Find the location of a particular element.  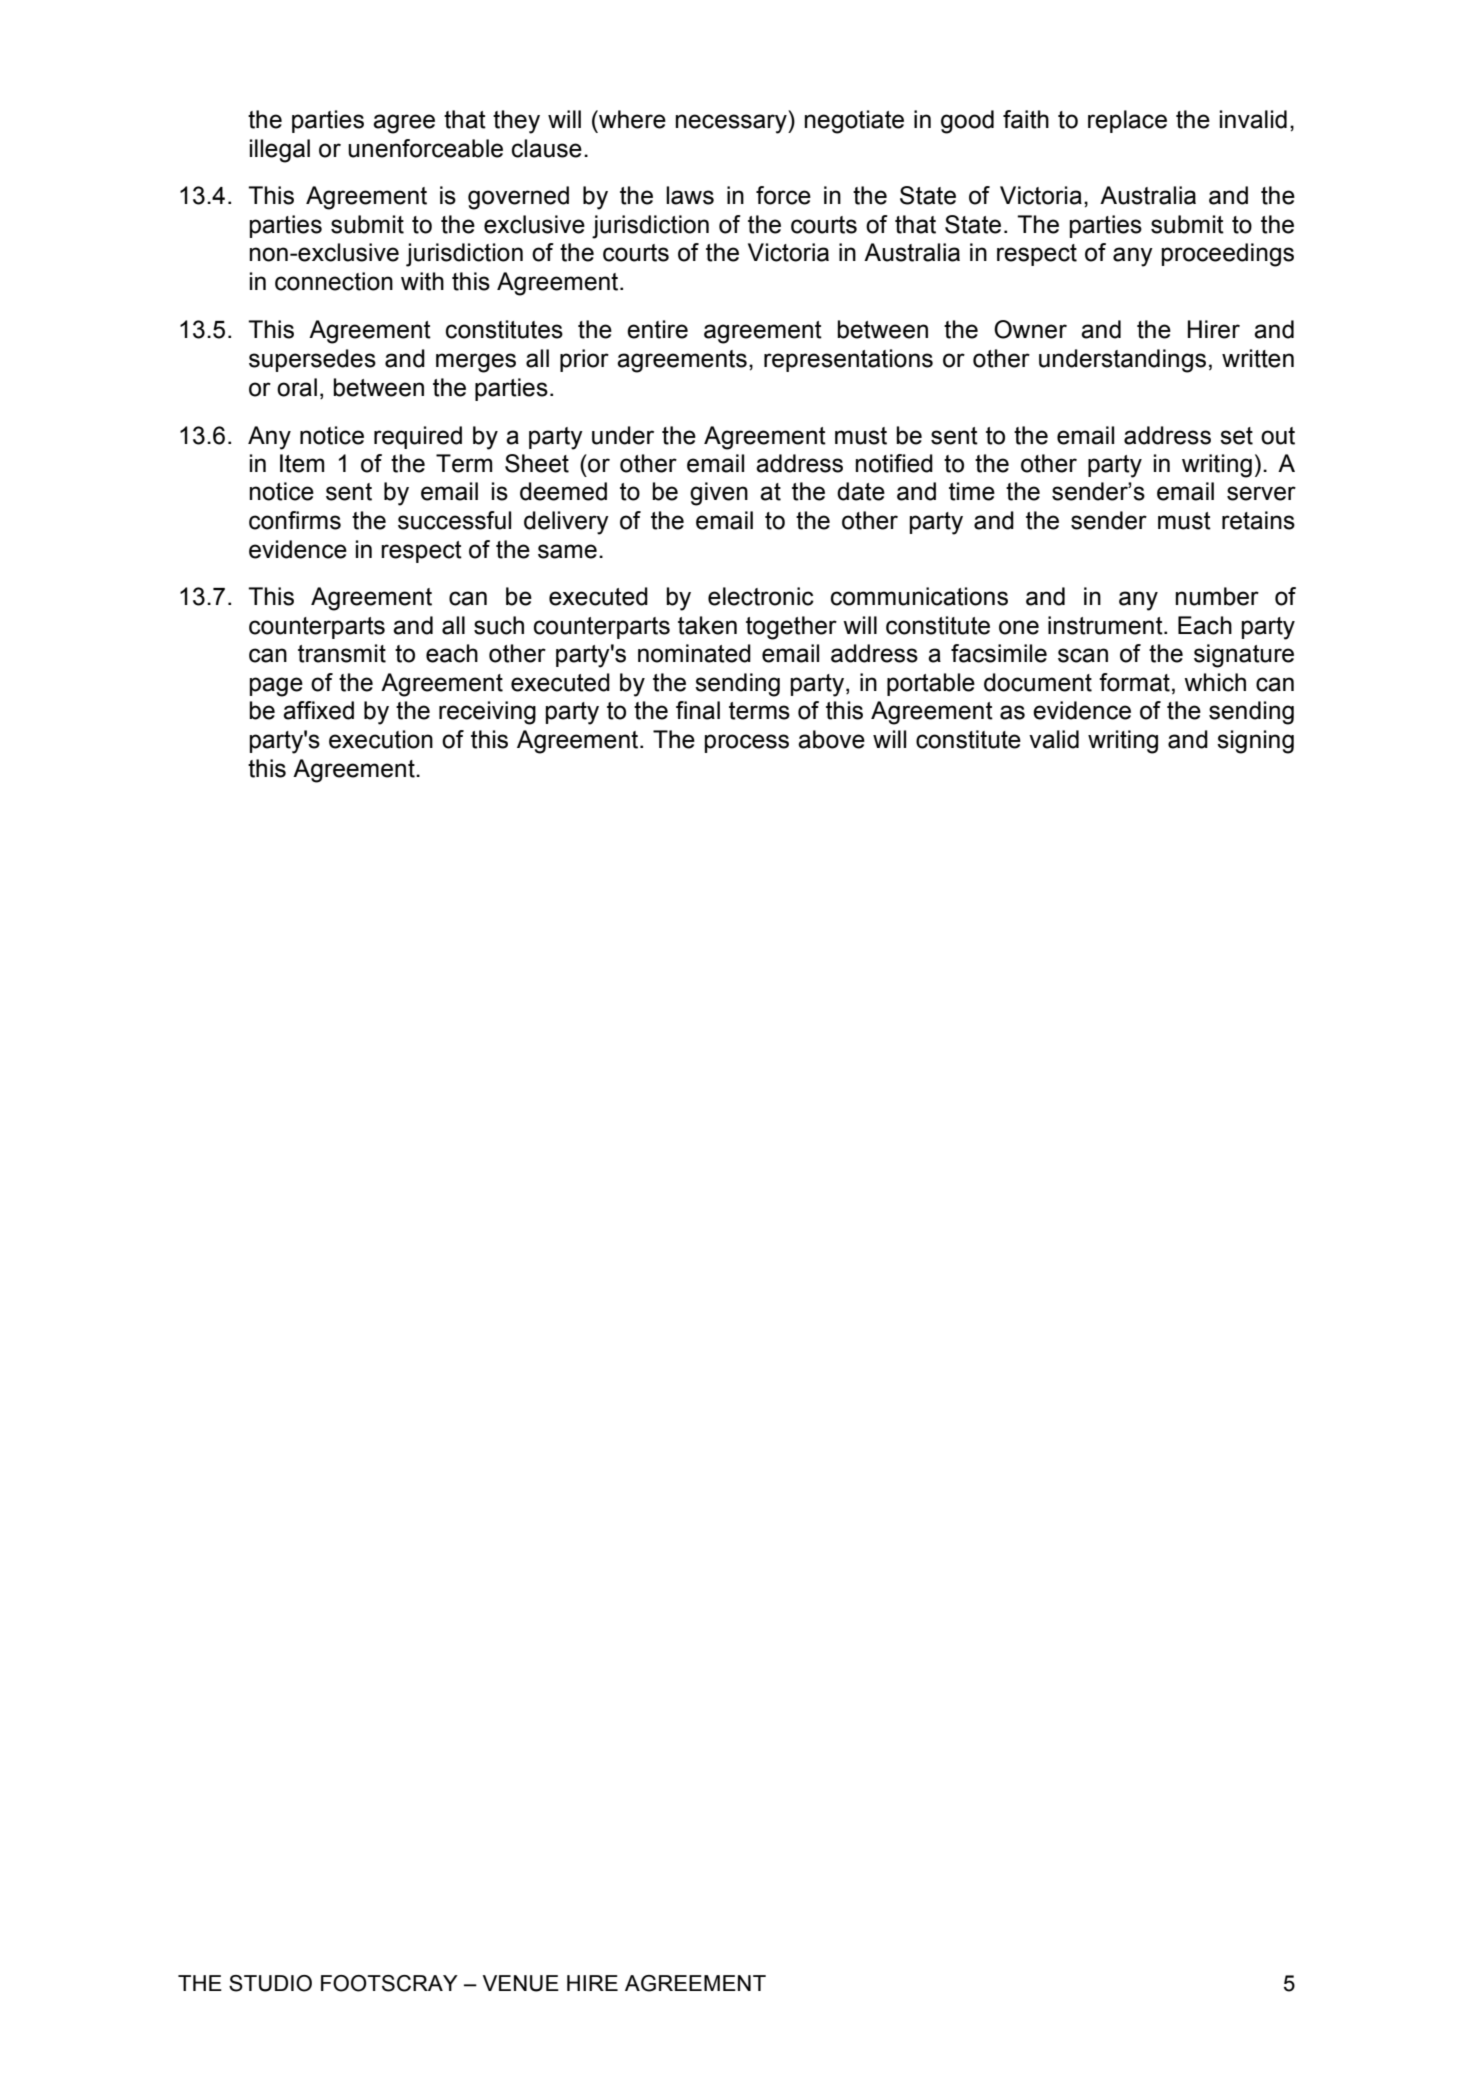

replace is located at coordinates (1127, 121).
